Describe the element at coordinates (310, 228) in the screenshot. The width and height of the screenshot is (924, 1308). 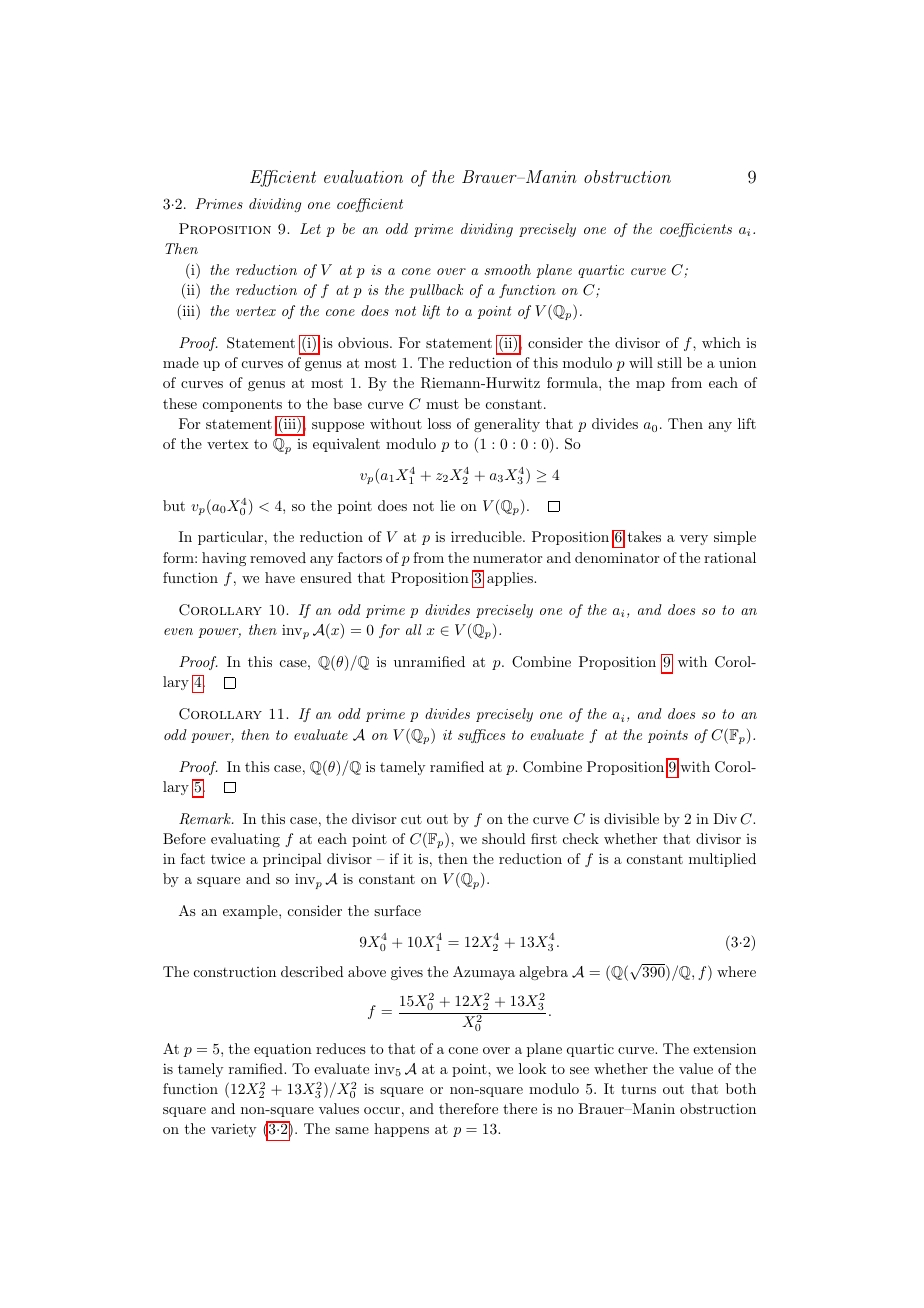
I see `Let` at that location.
